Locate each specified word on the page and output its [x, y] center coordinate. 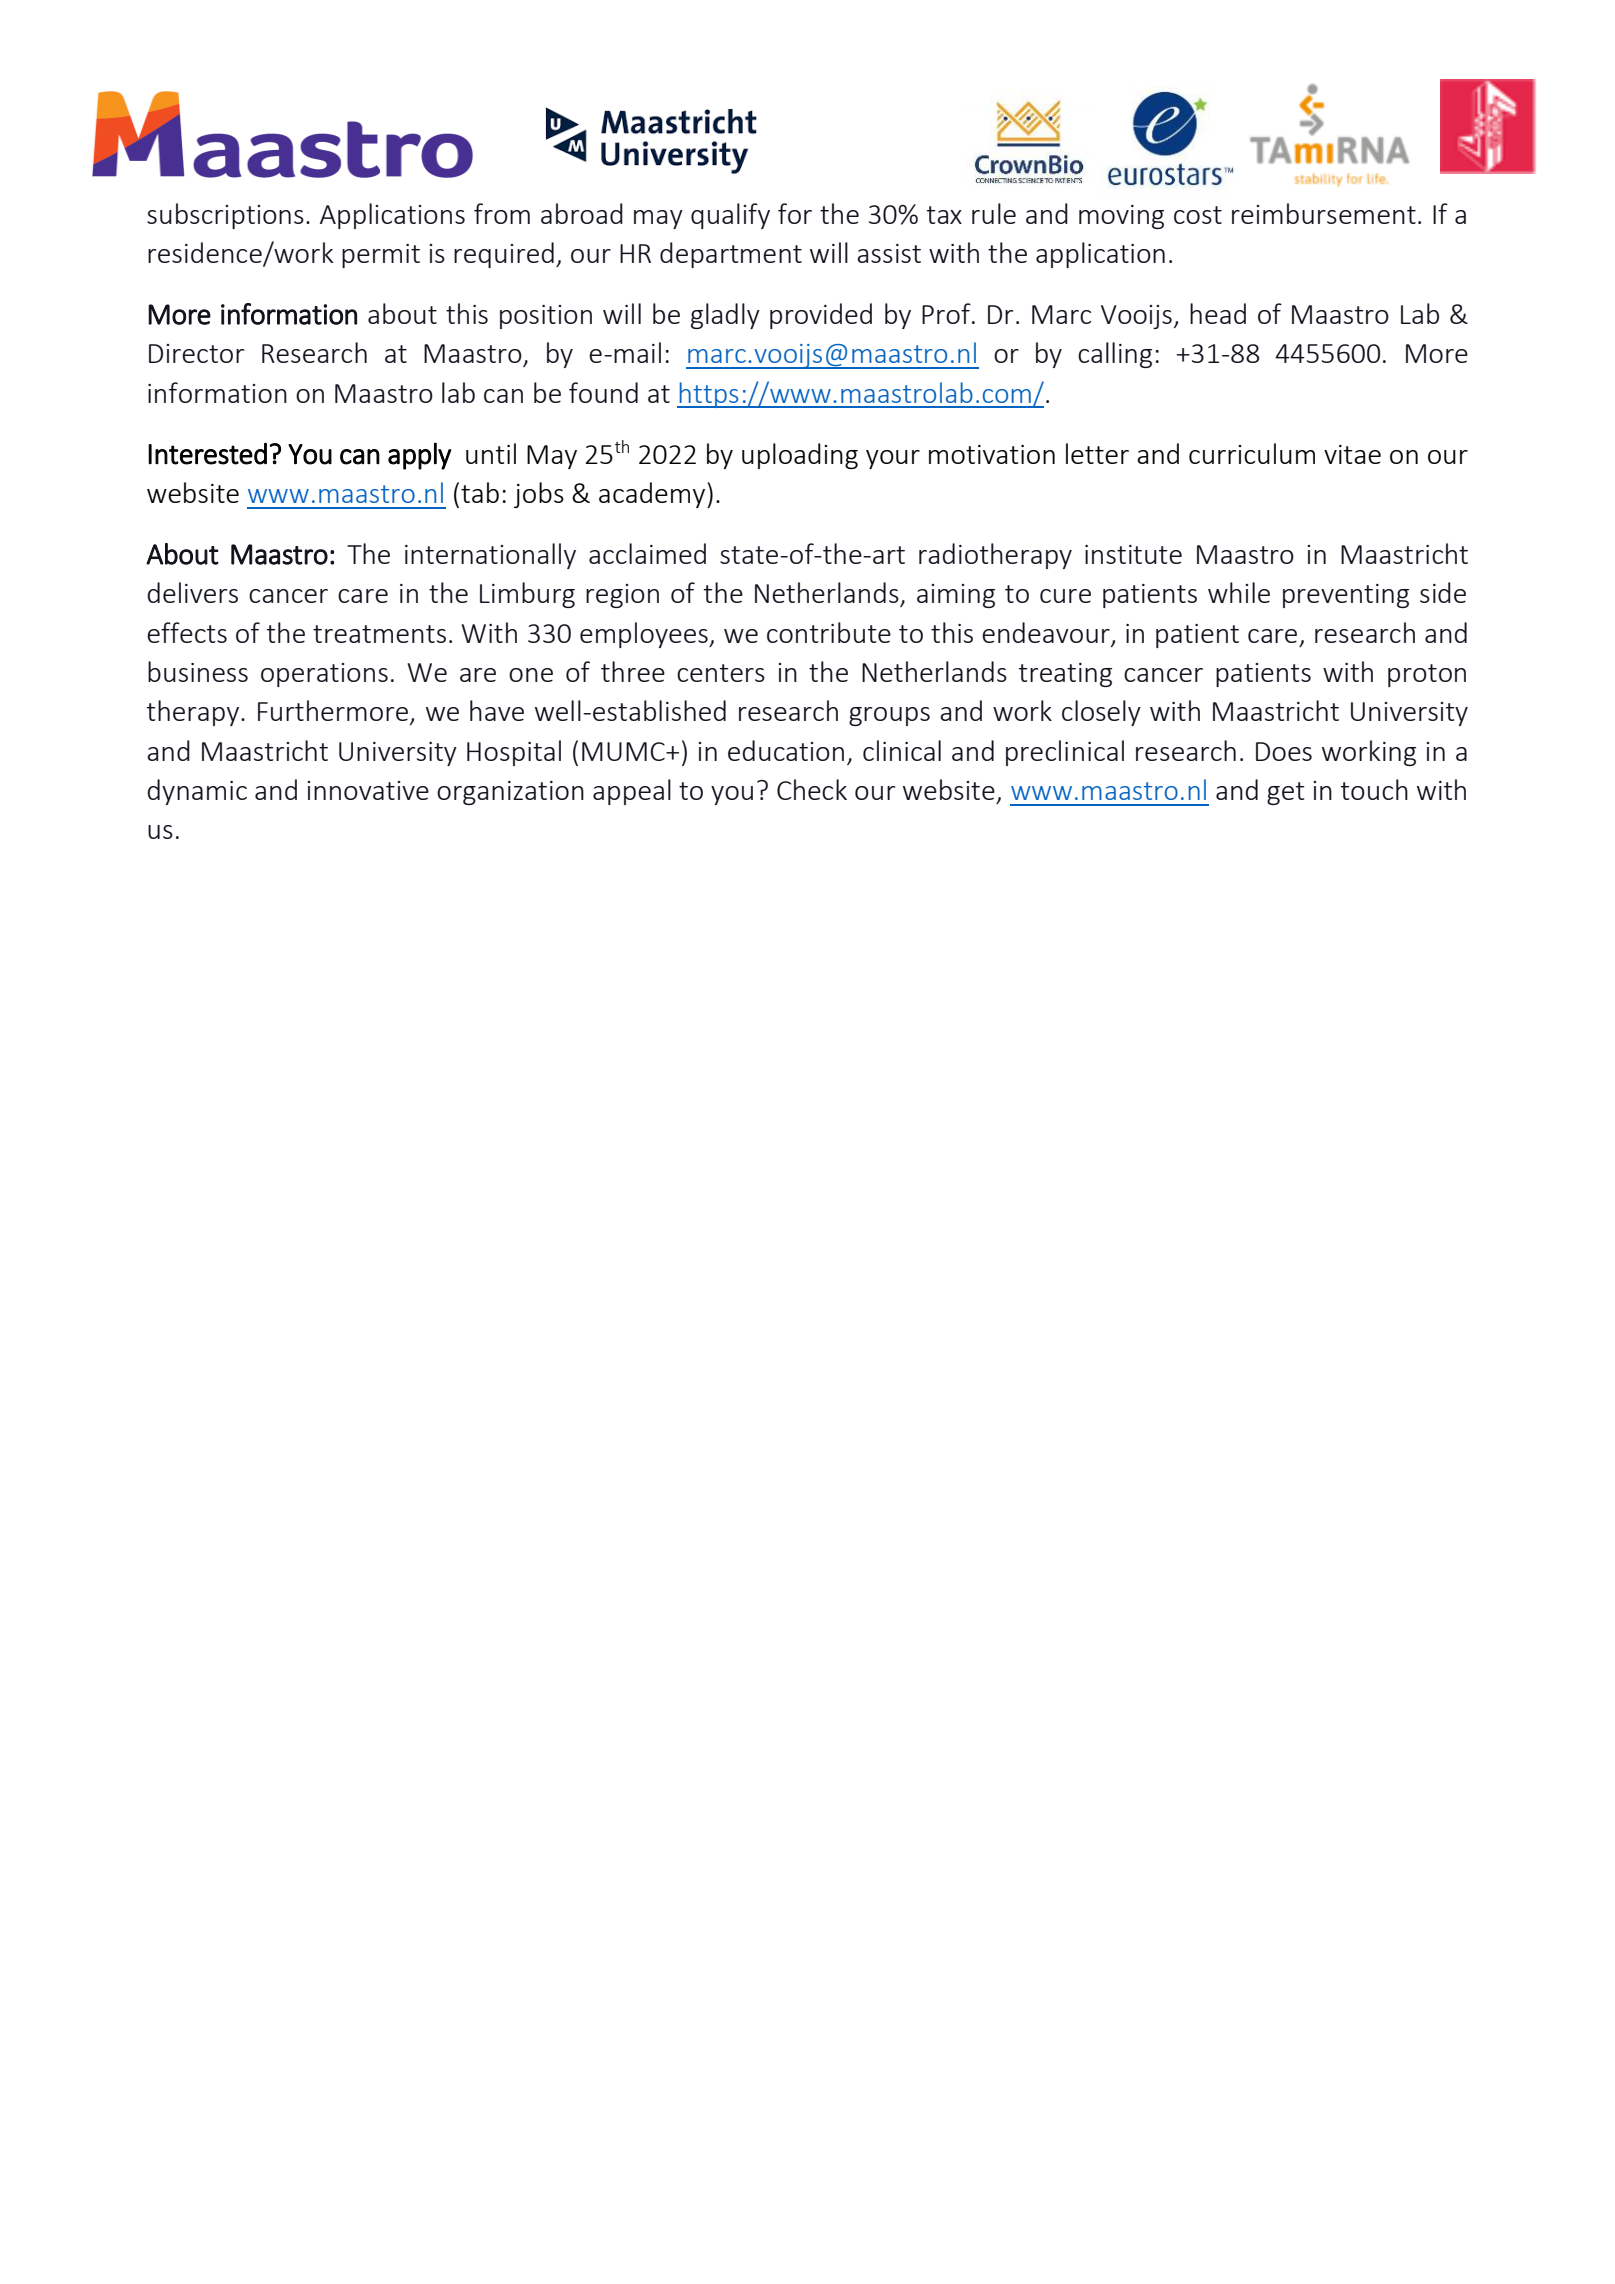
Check [812, 789]
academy [653, 495]
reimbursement [1324, 213]
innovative [368, 790]
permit [381, 256]
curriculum [1252, 453]
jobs [539, 495]
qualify [730, 216]
